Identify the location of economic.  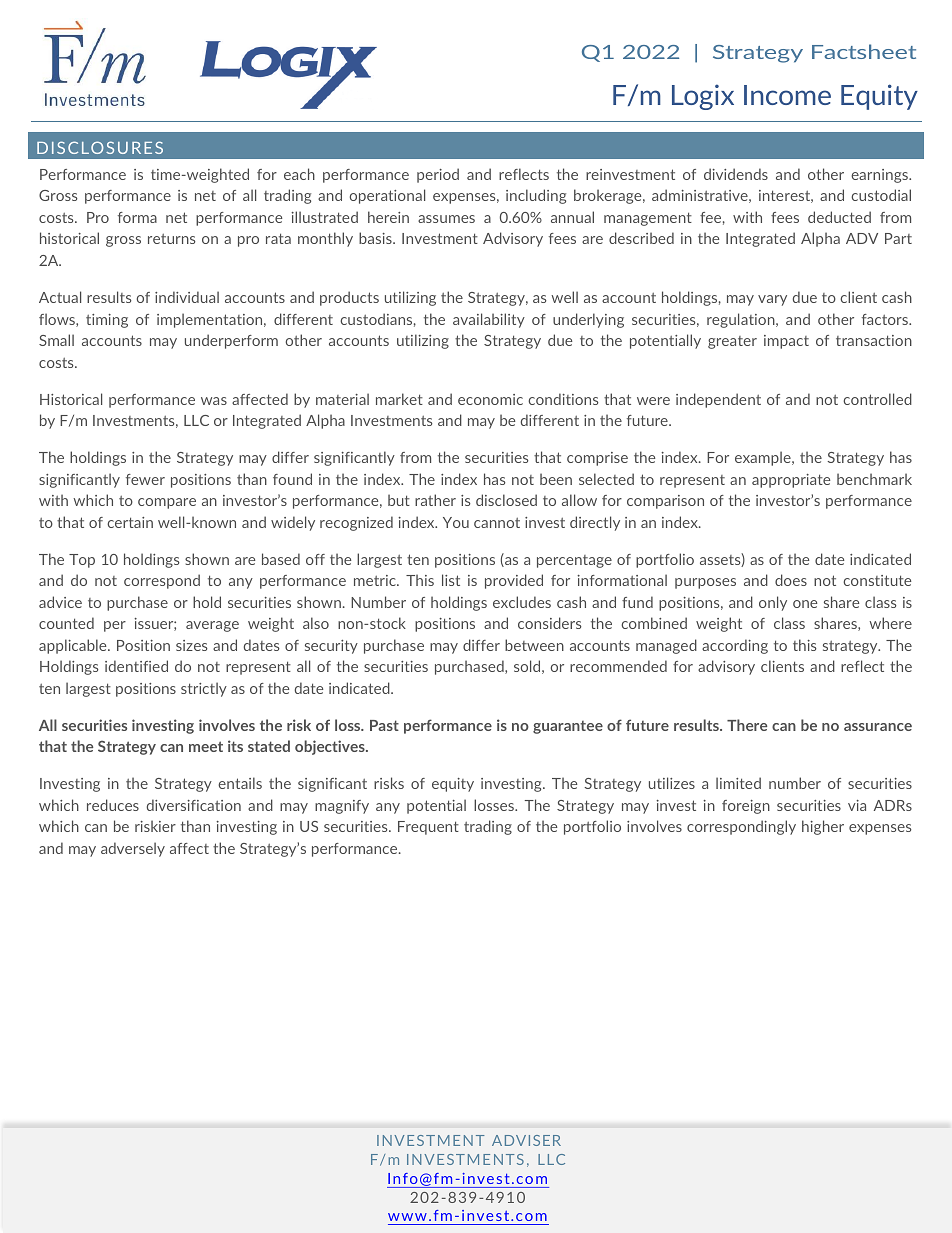
(490, 399).
